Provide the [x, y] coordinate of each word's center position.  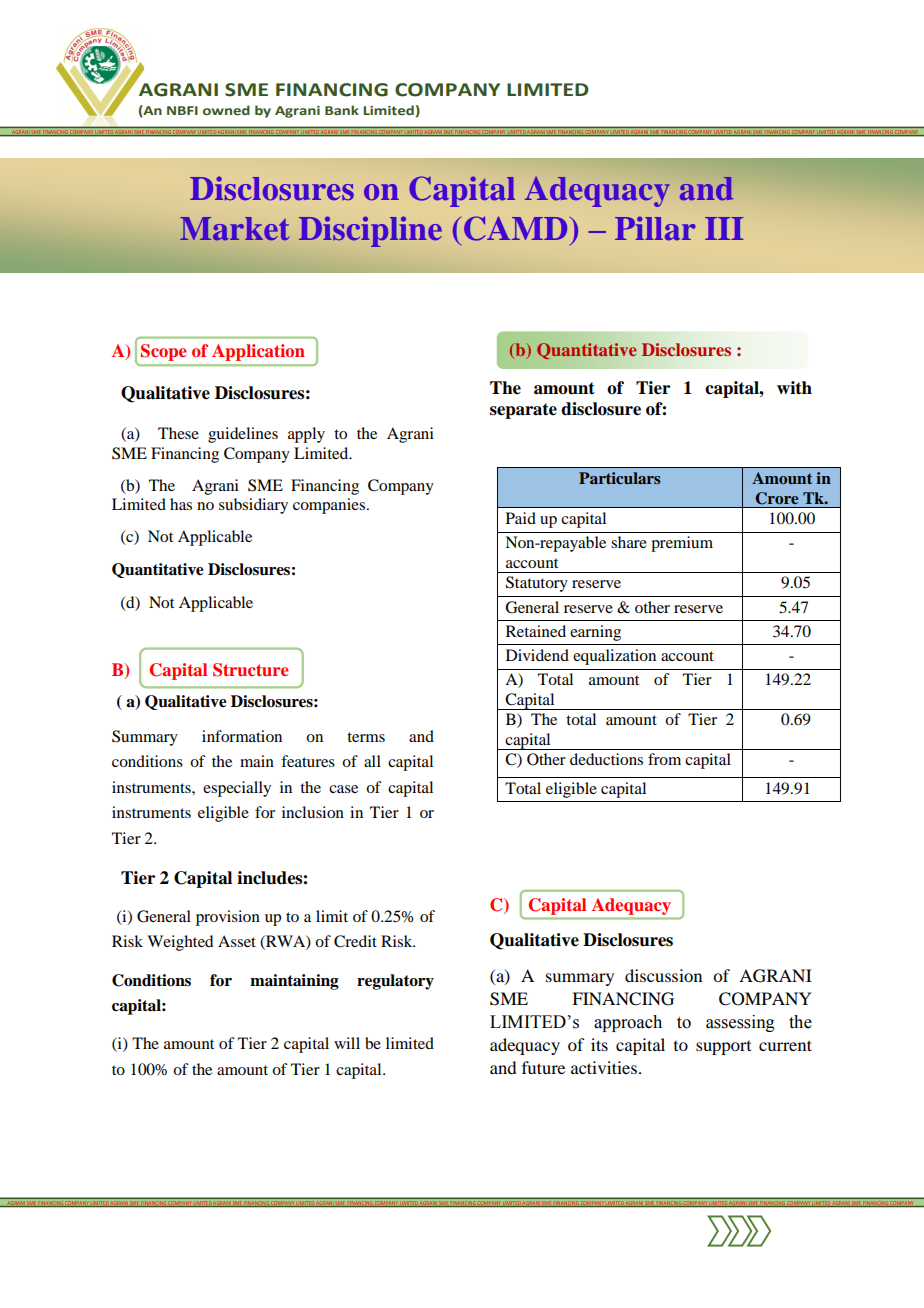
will [347, 1043]
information [242, 736]
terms [366, 737]
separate [523, 411]
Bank [342, 110]
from [664, 759]
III [724, 228]
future [543, 1067]
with [794, 388]
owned [226, 110]
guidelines [243, 435]
